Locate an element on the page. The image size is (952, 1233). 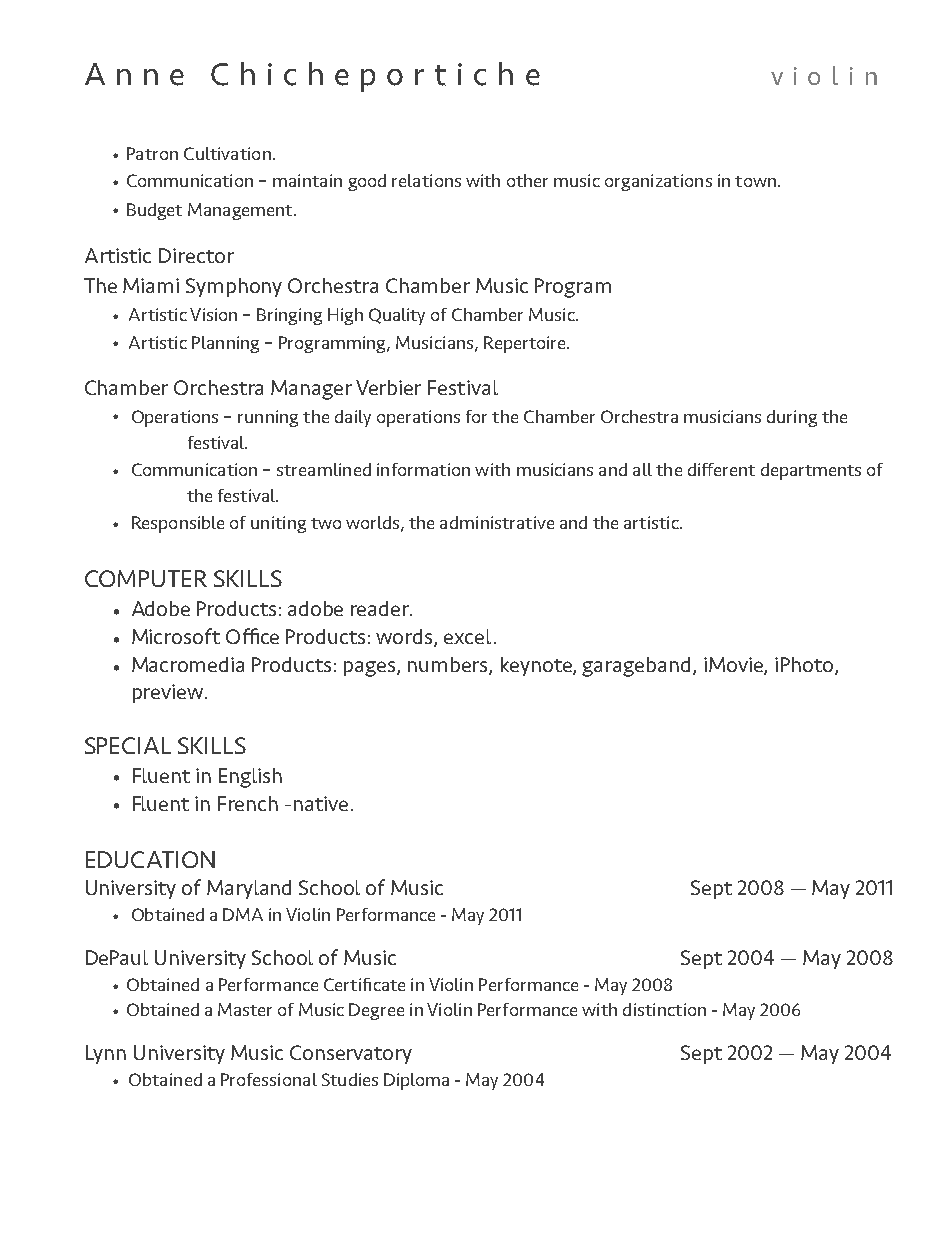
town is located at coordinates (755, 181).
